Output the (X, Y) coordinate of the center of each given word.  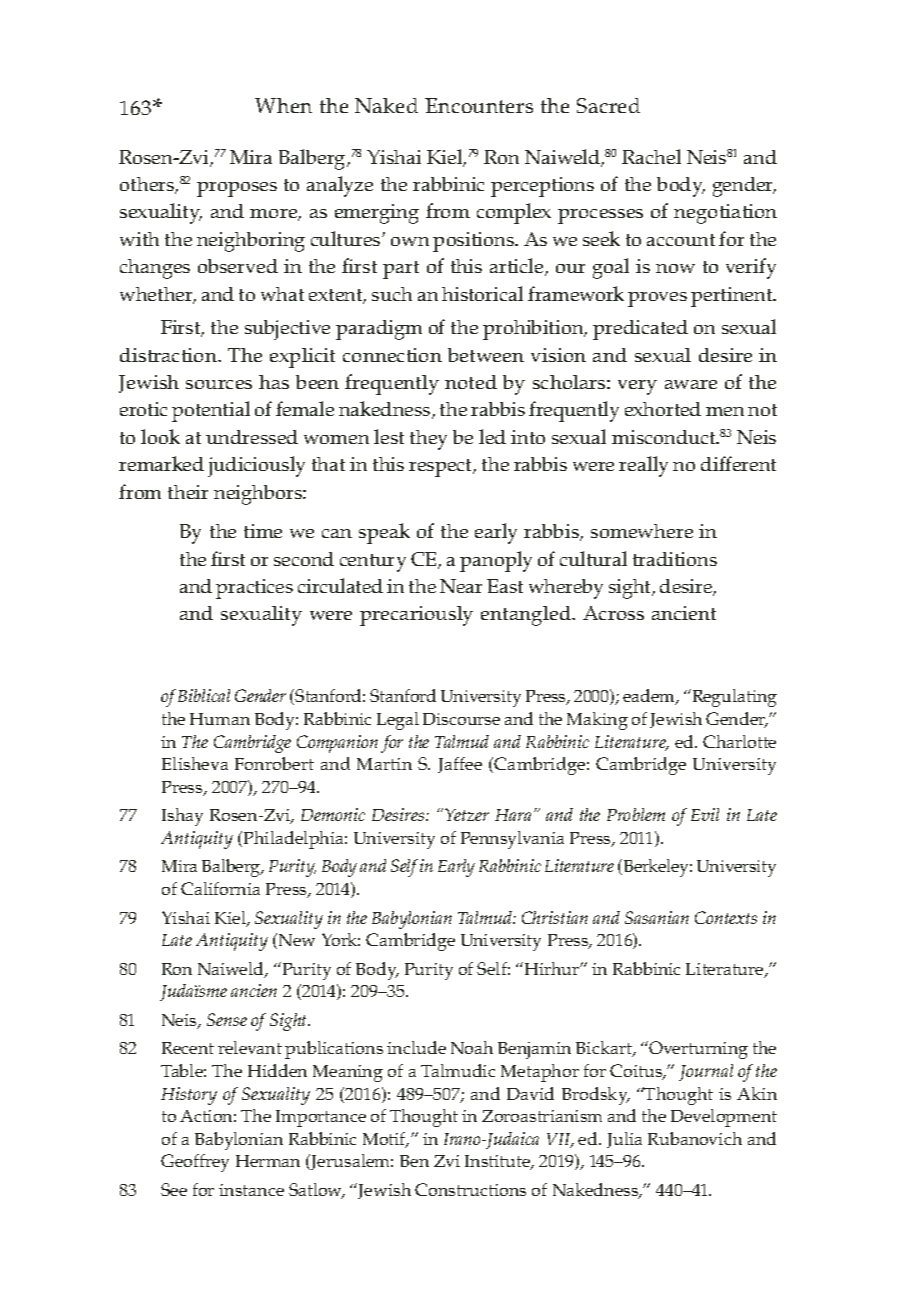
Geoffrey (195, 1163)
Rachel (651, 156)
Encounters (479, 105)
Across (613, 613)
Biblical (204, 695)
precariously (416, 616)
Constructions (470, 1189)
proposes (237, 189)
